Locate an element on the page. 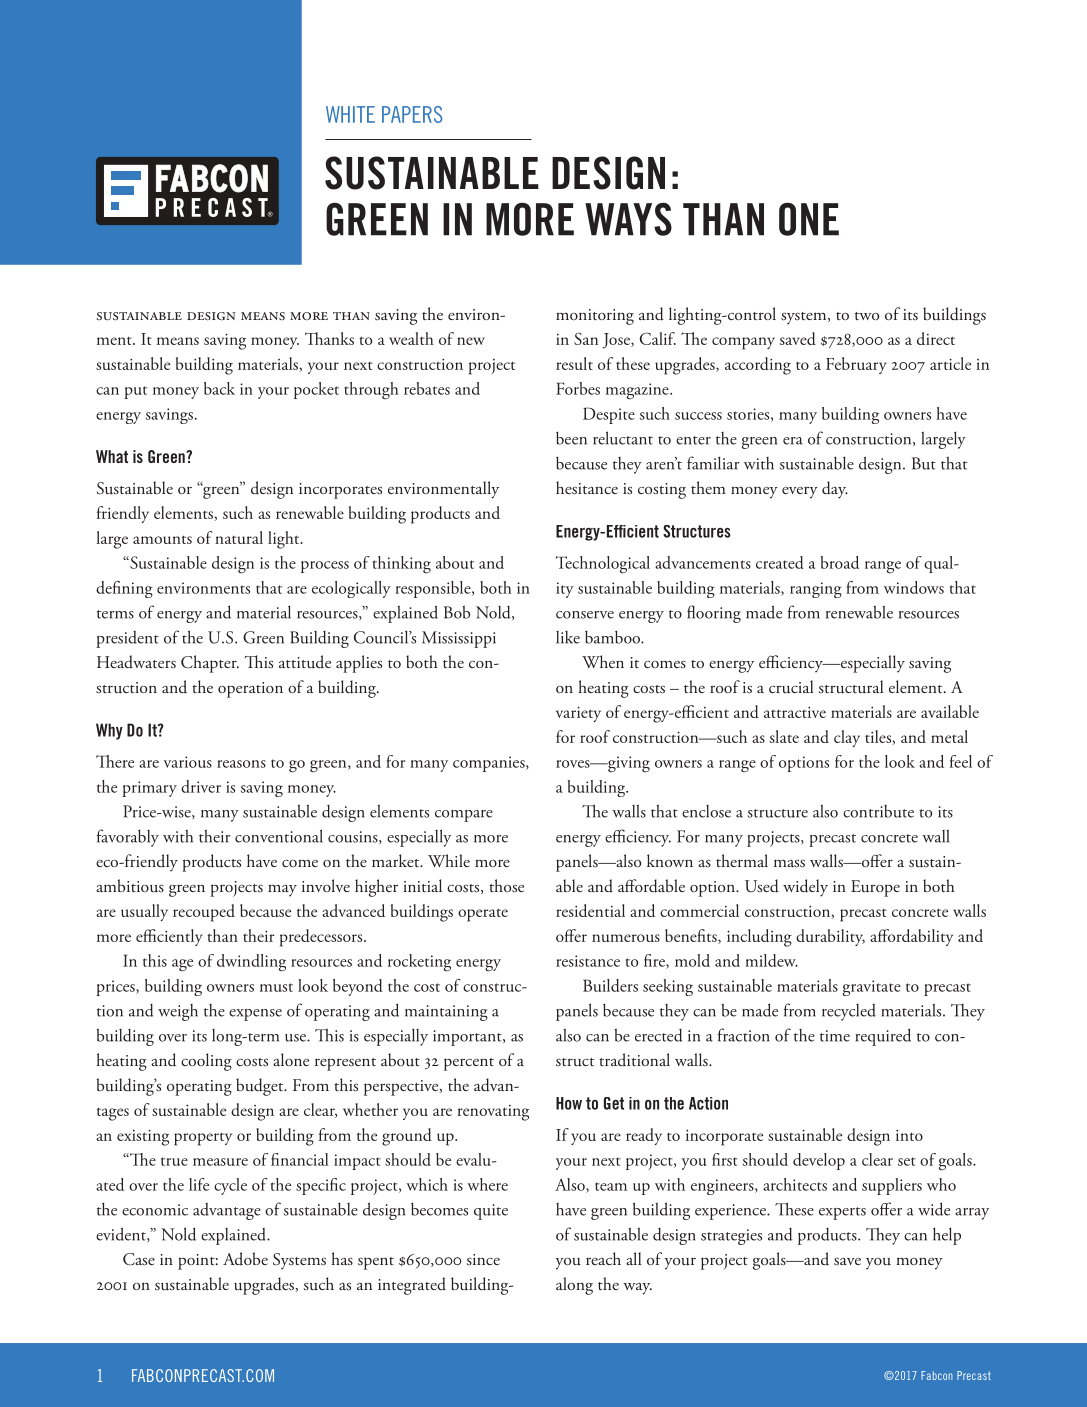 The image size is (1087, 1407). WAYS is located at coordinates (628, 219).
